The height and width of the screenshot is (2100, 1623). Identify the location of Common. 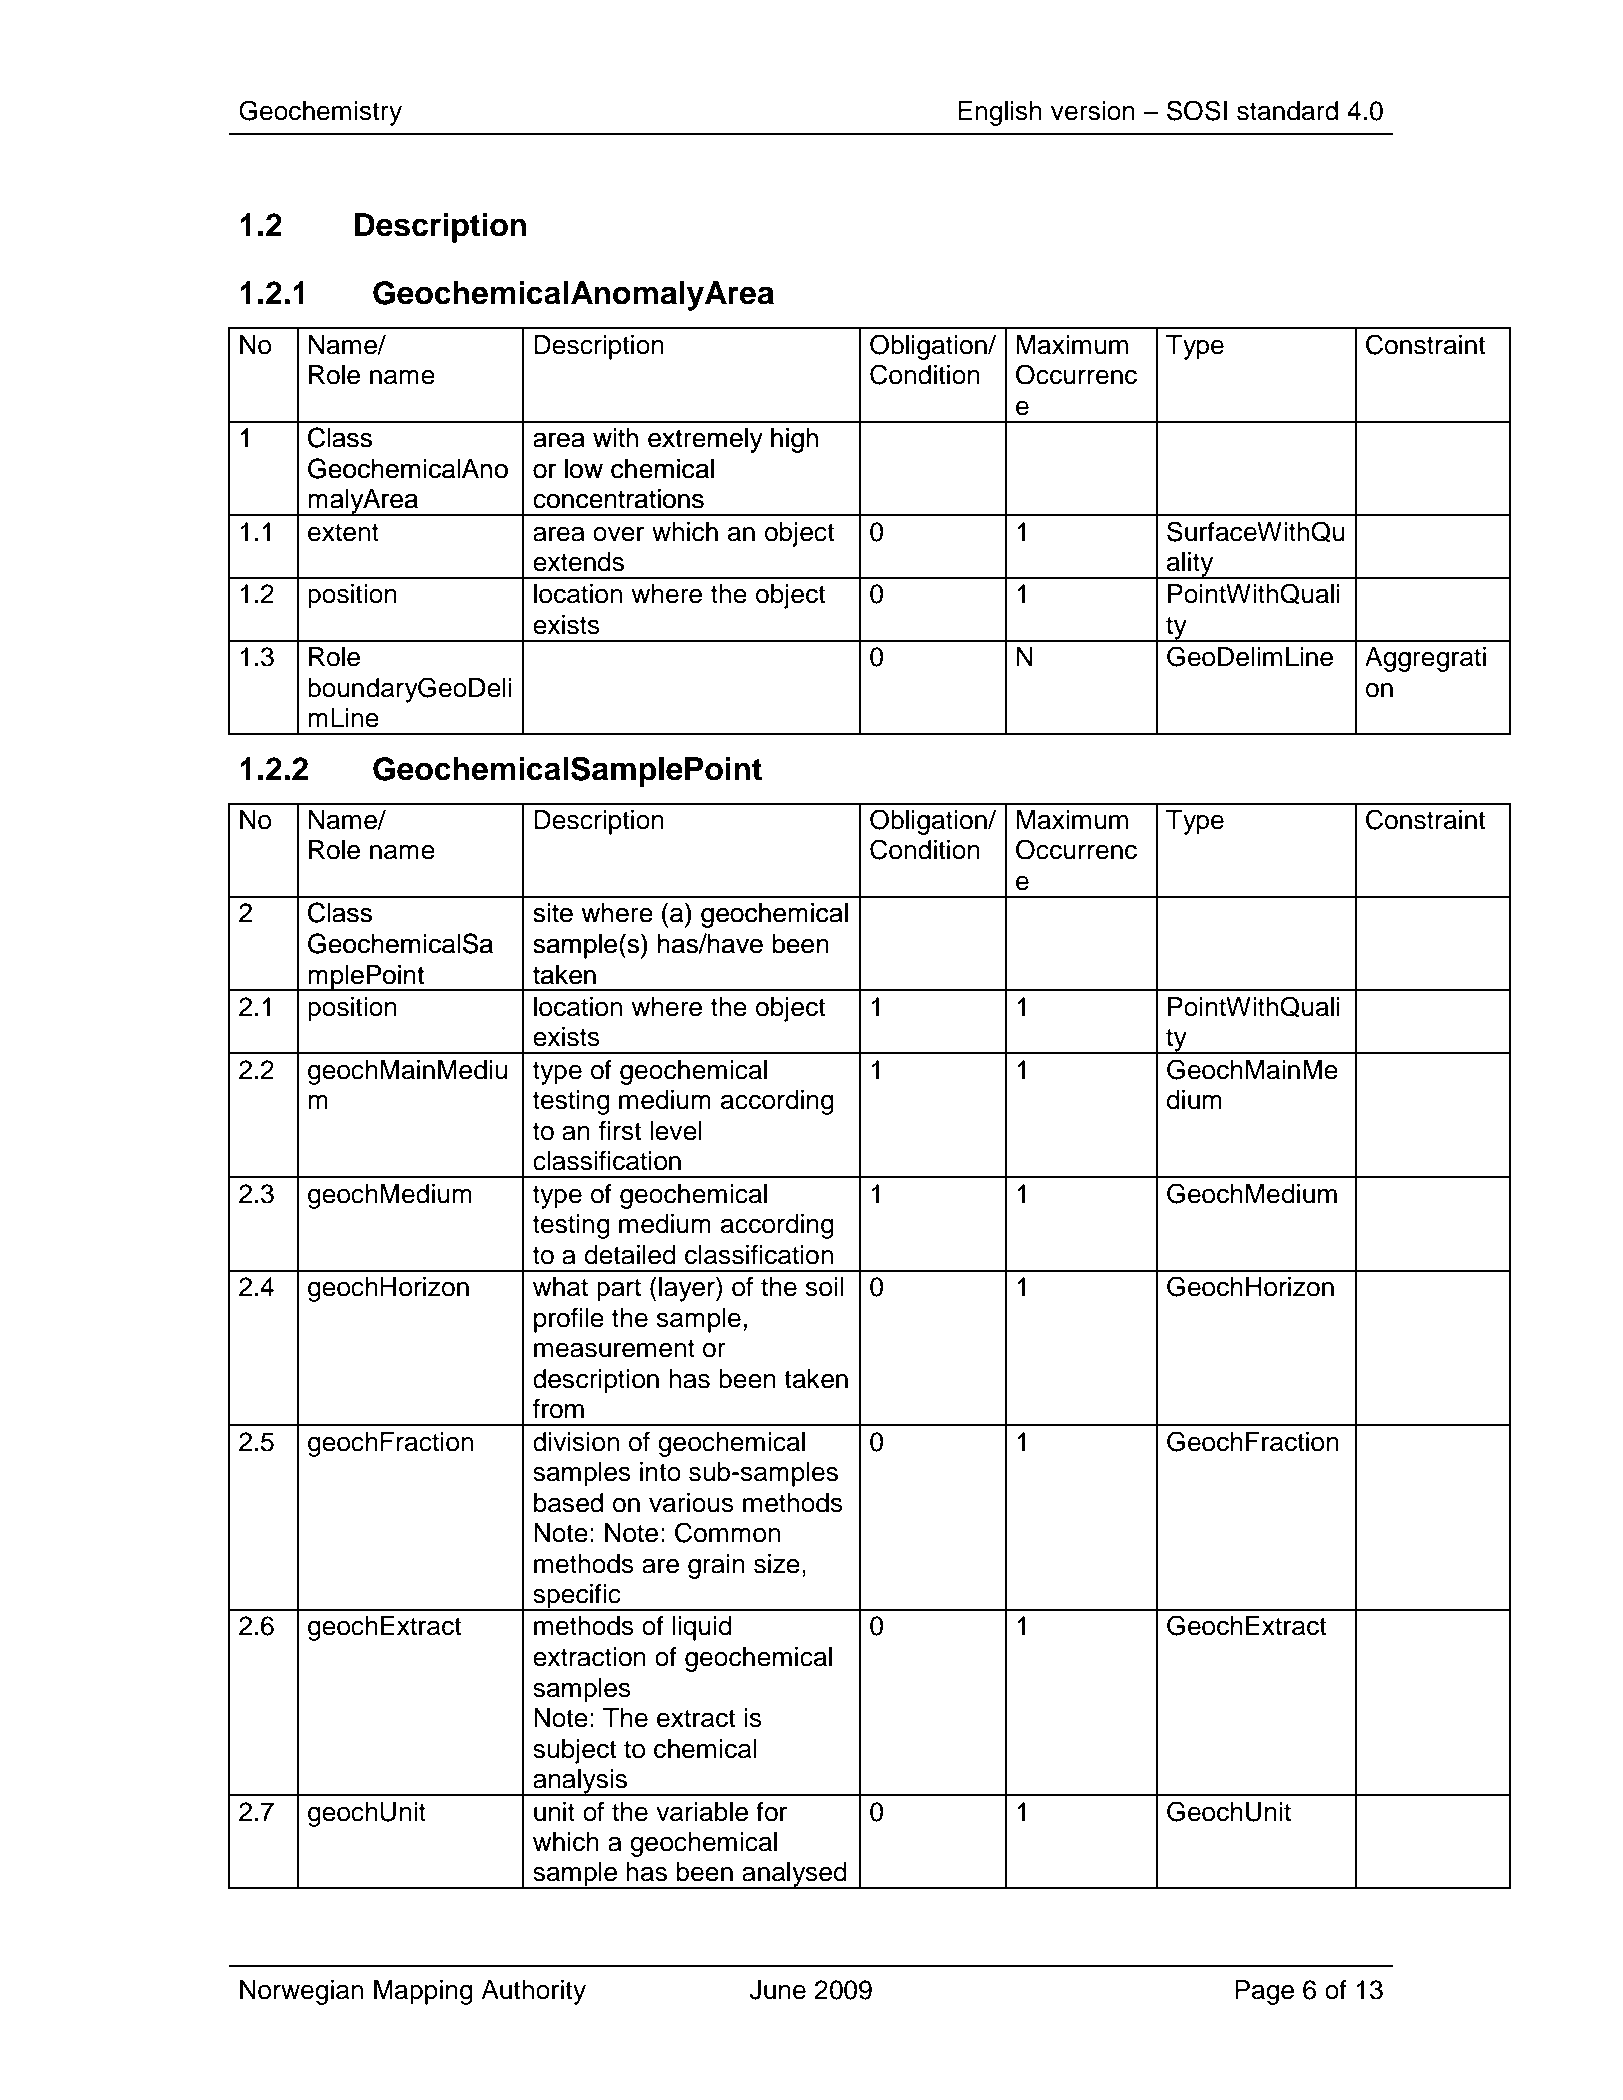
(727, 1532).
